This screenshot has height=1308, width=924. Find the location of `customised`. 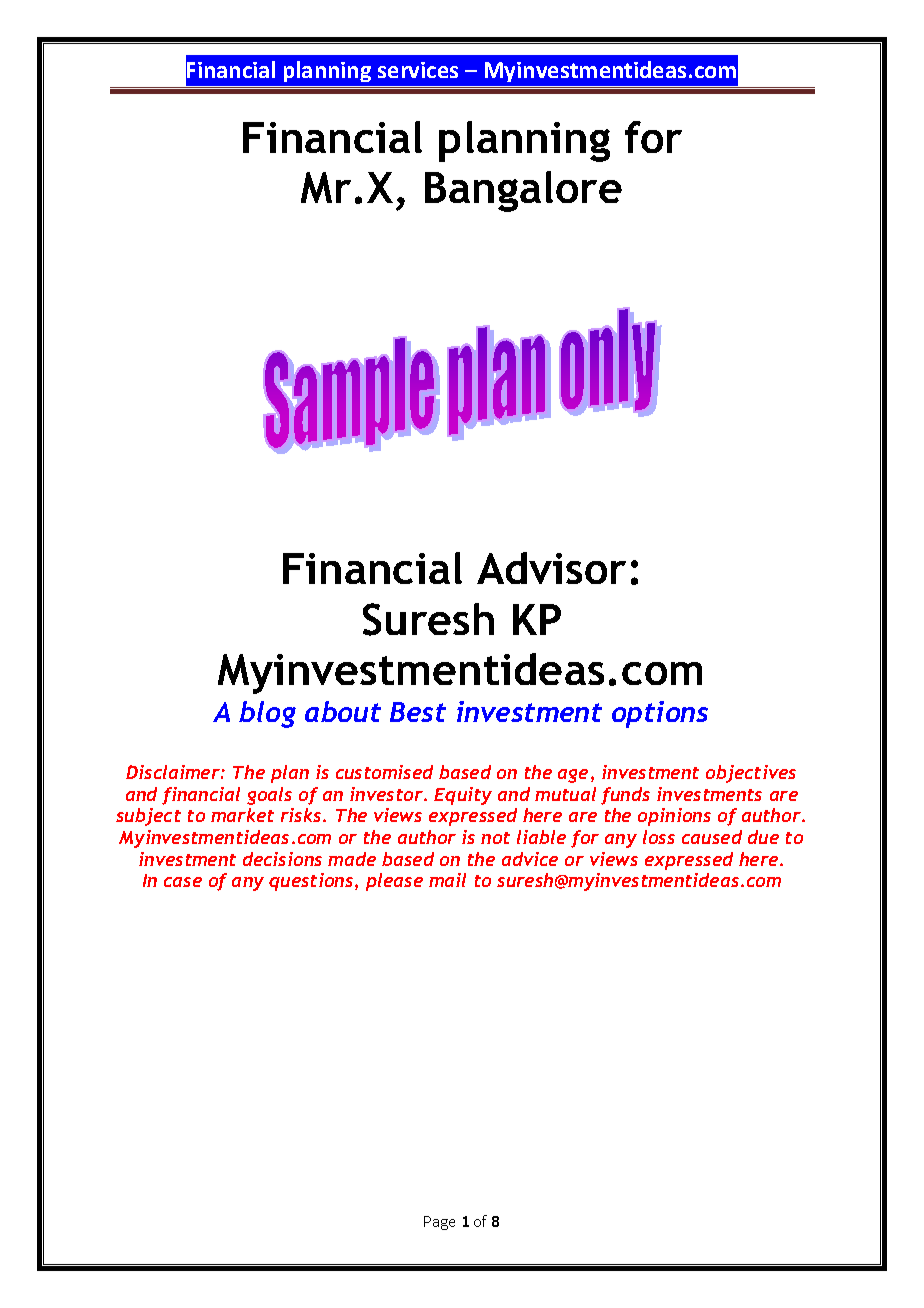

customised is located at coordinates (384, 772).
